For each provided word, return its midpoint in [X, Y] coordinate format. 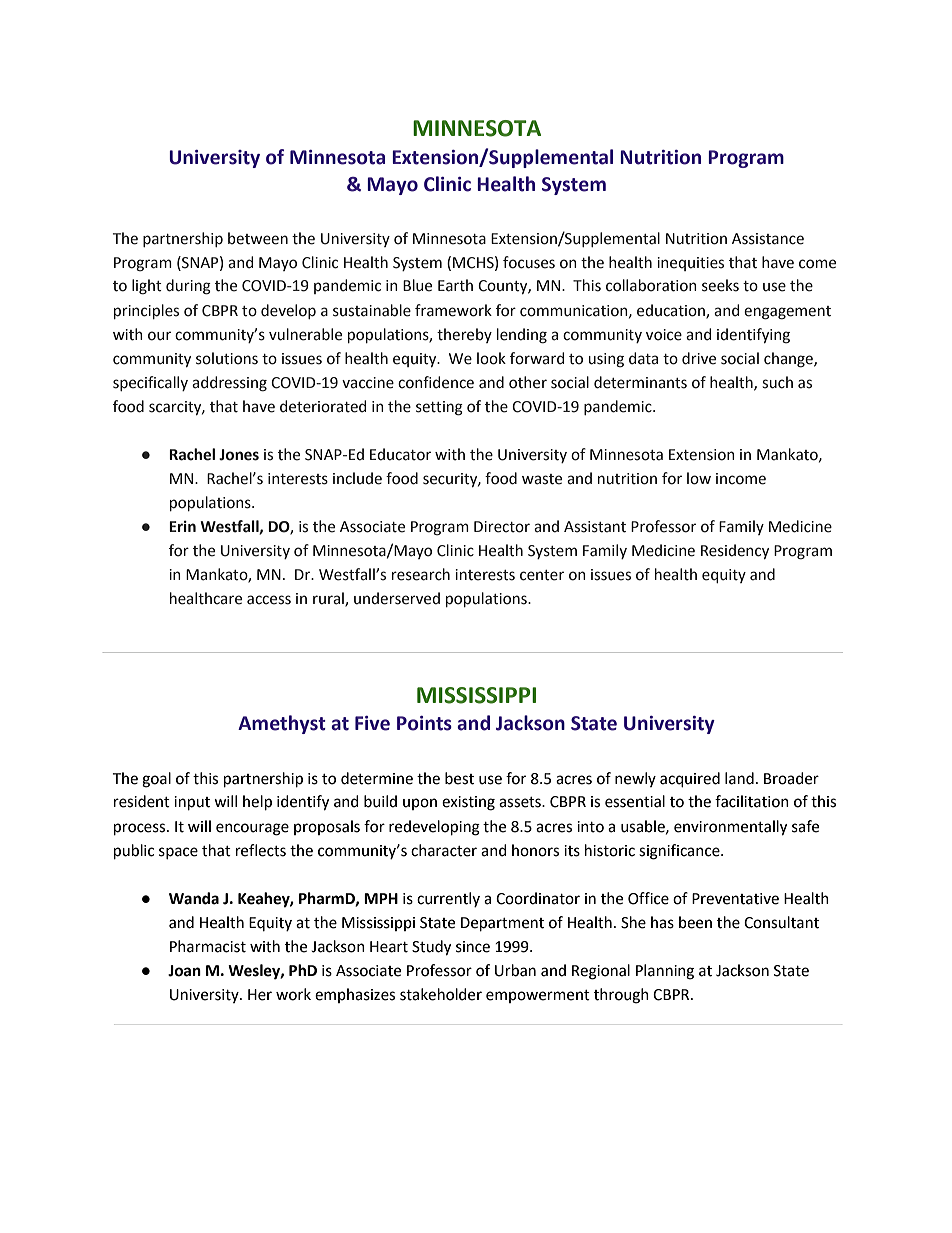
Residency [735, 551]
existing [468, 803]
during [188, 287]
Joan [184, 971]
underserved [397, 598]
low [699, 478]
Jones [239, 455]
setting [439, 408]
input [192, 803]
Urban [515, 970]
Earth [455, 285]
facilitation [752, 801]
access [269, 600]
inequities [690, 264]
